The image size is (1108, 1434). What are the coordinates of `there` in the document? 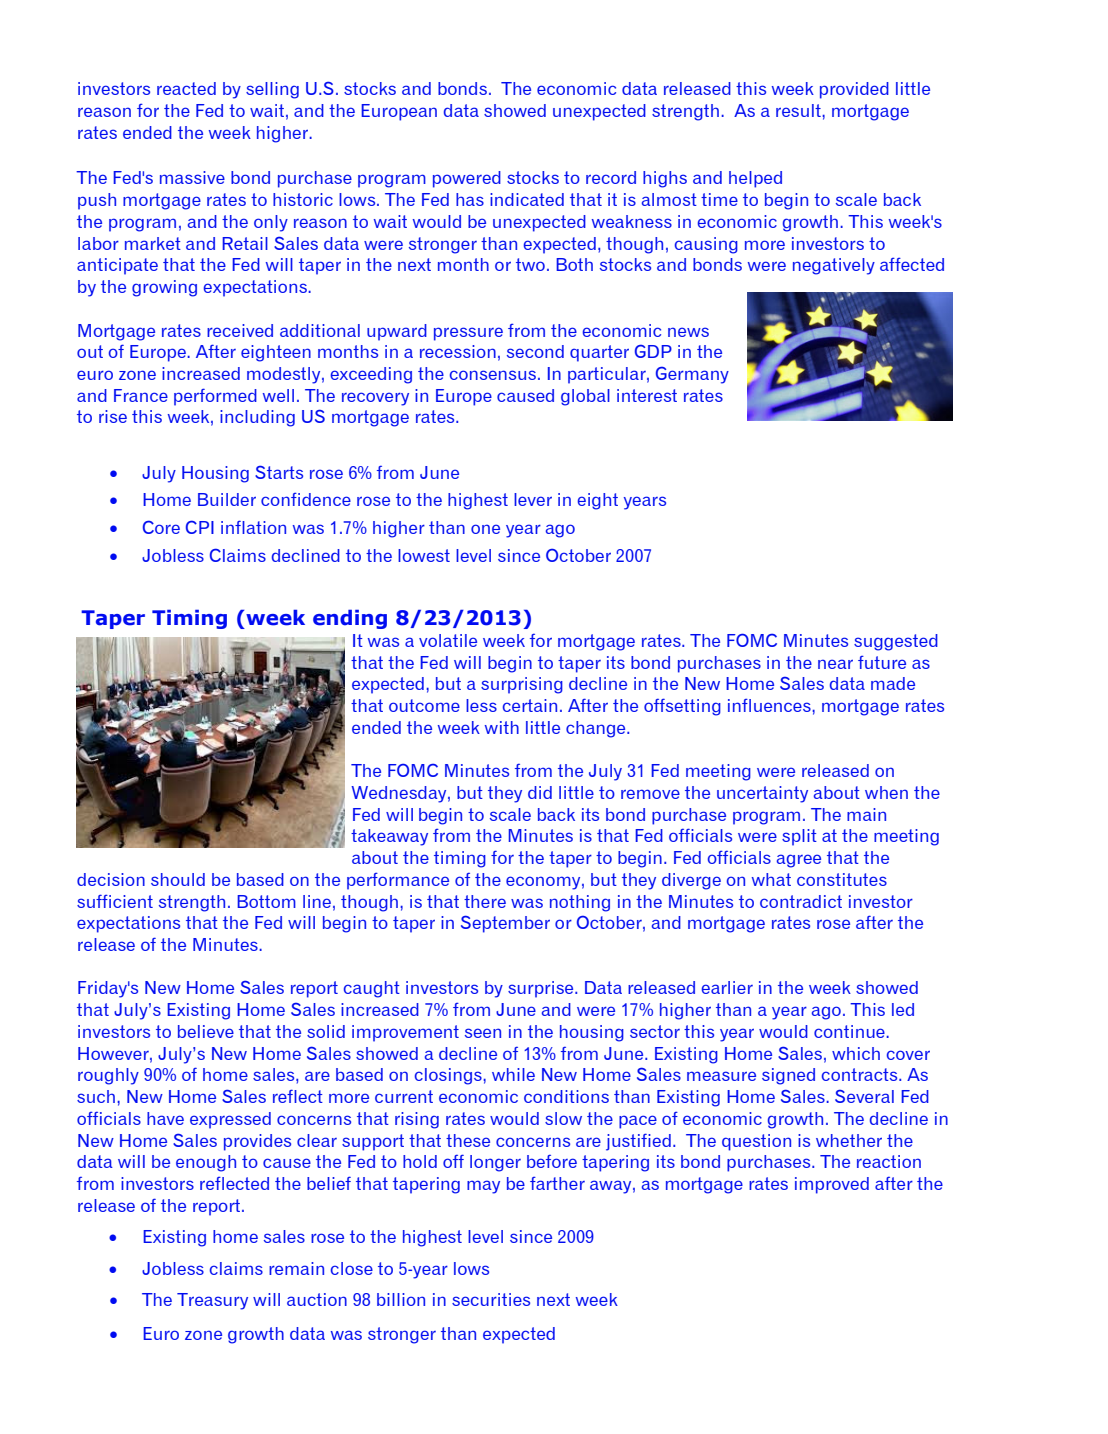 It's located at (485, 901).
